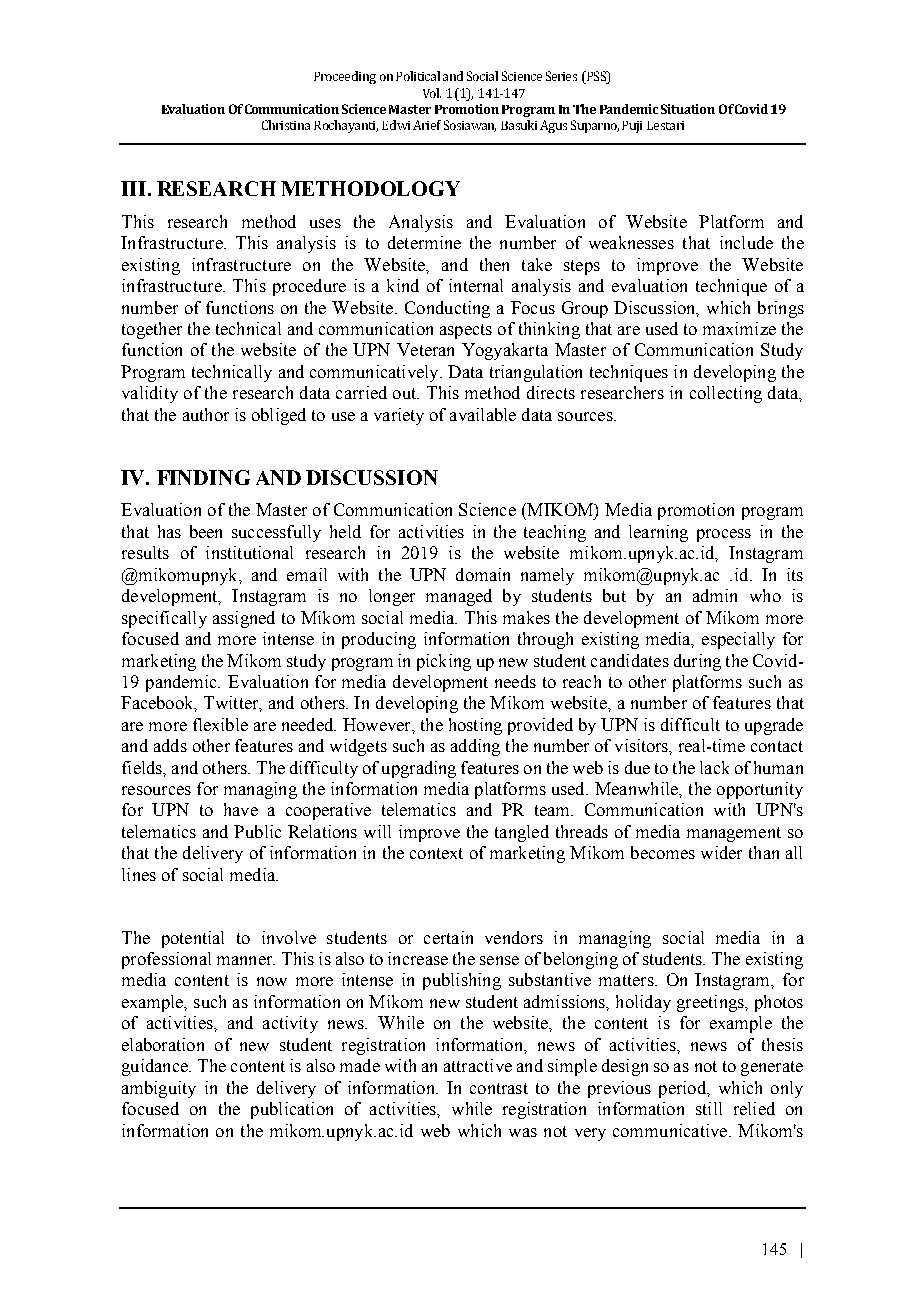 This document has width=924, height=1308. What do you see at coordinates (721, 852) in the document?
I see `wider` at bounding box center [721, 852].
